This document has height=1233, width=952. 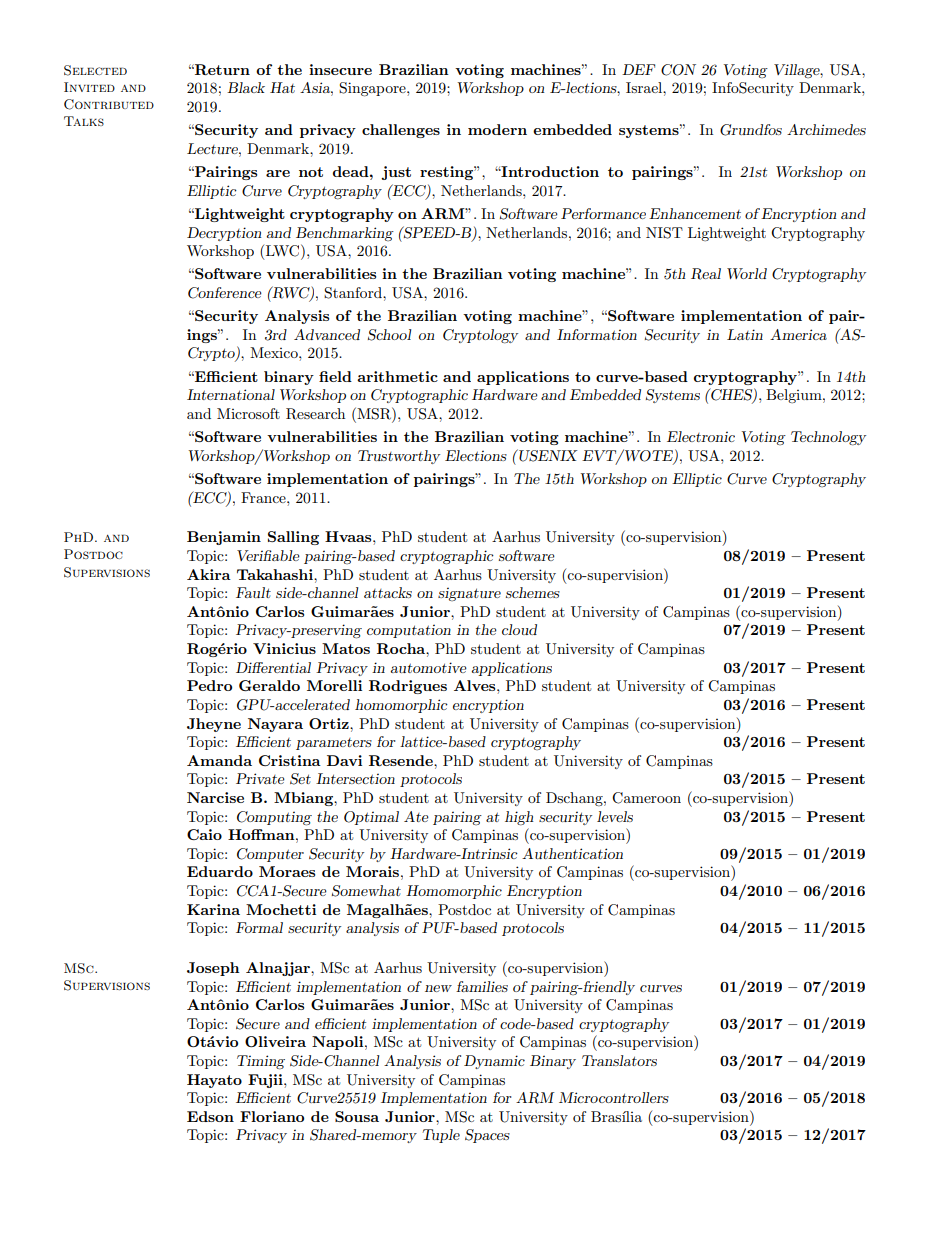 What do you see at coordinates (701, 436) in the document?
I see `Electronic` at bounding box center [701, 436].
